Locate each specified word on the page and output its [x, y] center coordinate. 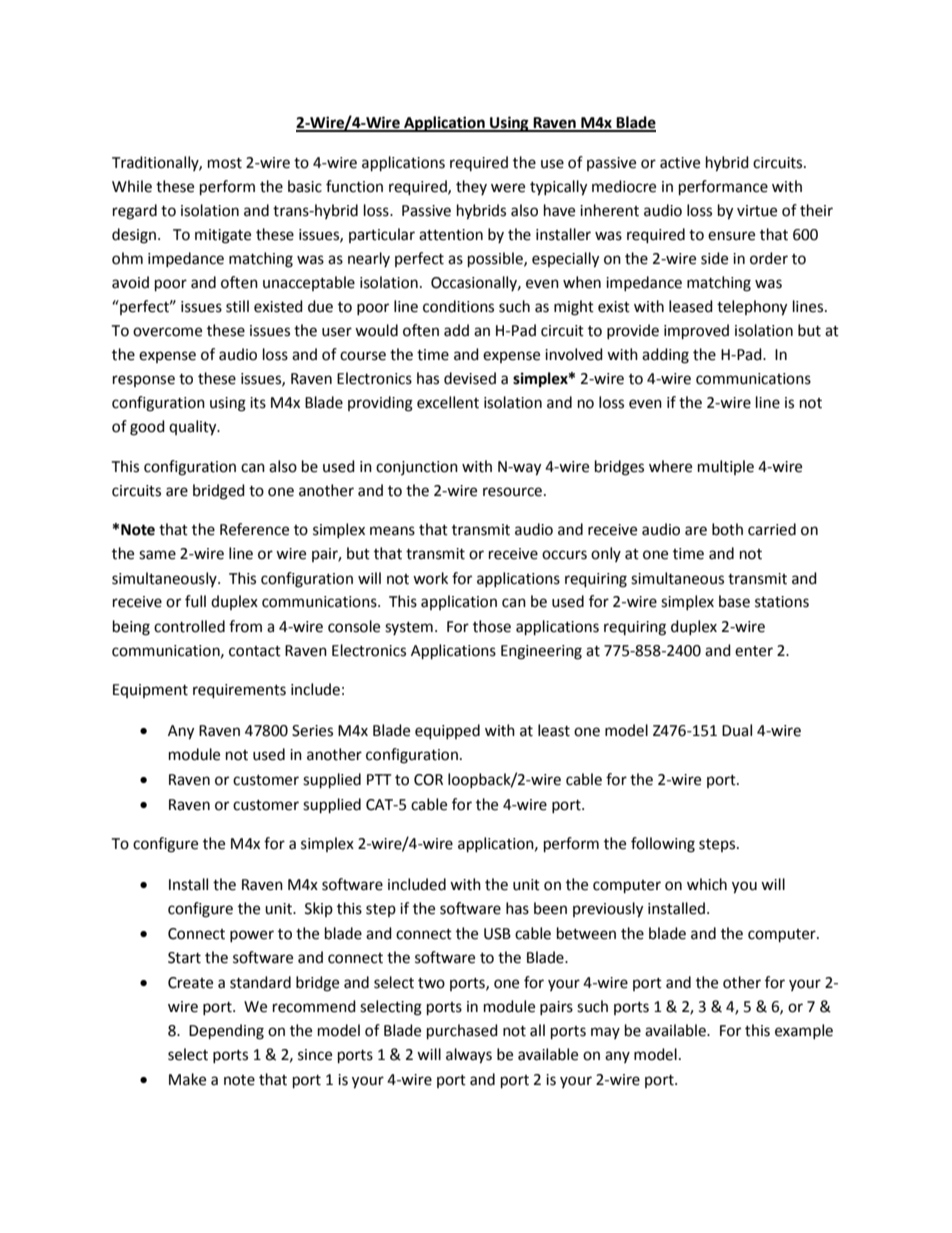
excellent [448, 402]
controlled [189, 626]
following [663, 845]
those [492, 626]
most [225, 163]
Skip [319, 909]
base [734, 601]
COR [428, 780]
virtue [757, 211]
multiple [726, 467]
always [469, 1056]
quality [194, 428]
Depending [226, 1032]
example [804, 1031]
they [471, 187]
